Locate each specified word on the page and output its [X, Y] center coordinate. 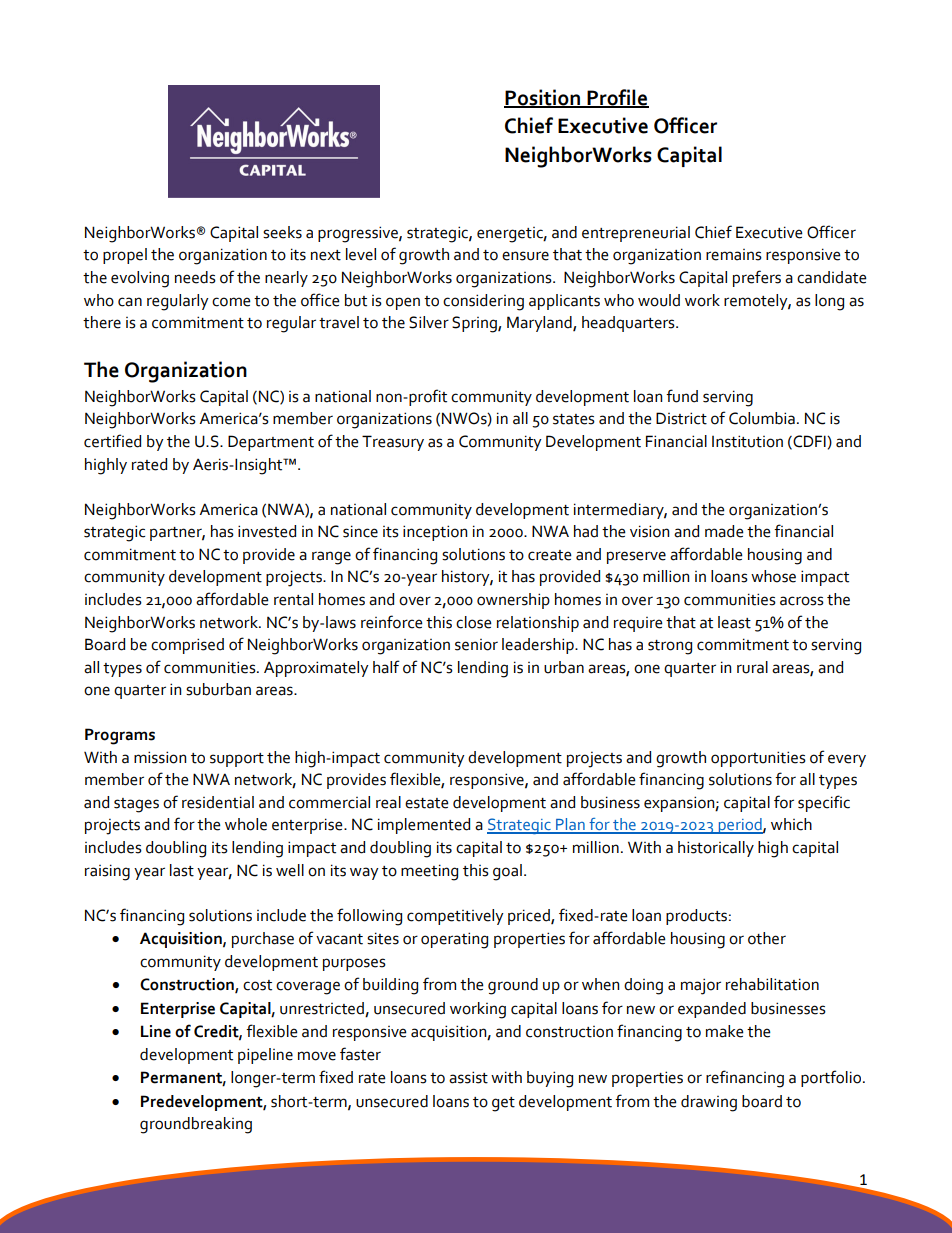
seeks [282, 232]
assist [468, 1077]
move [317, 1056]
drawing [709, 1103]
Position [543, 98]
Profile [617, 98]
